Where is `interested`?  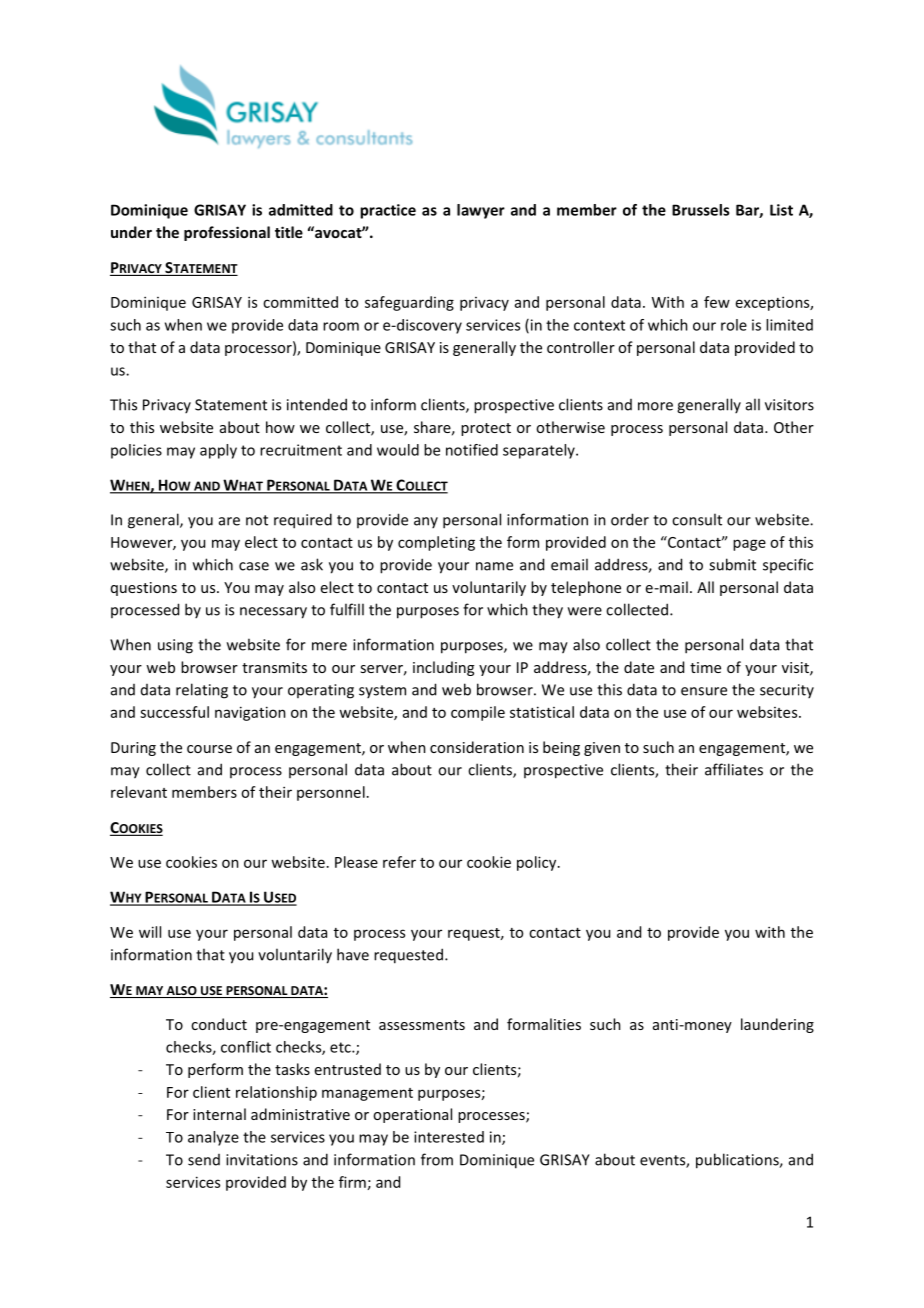 interested is located at coordinates (449, 1137).
